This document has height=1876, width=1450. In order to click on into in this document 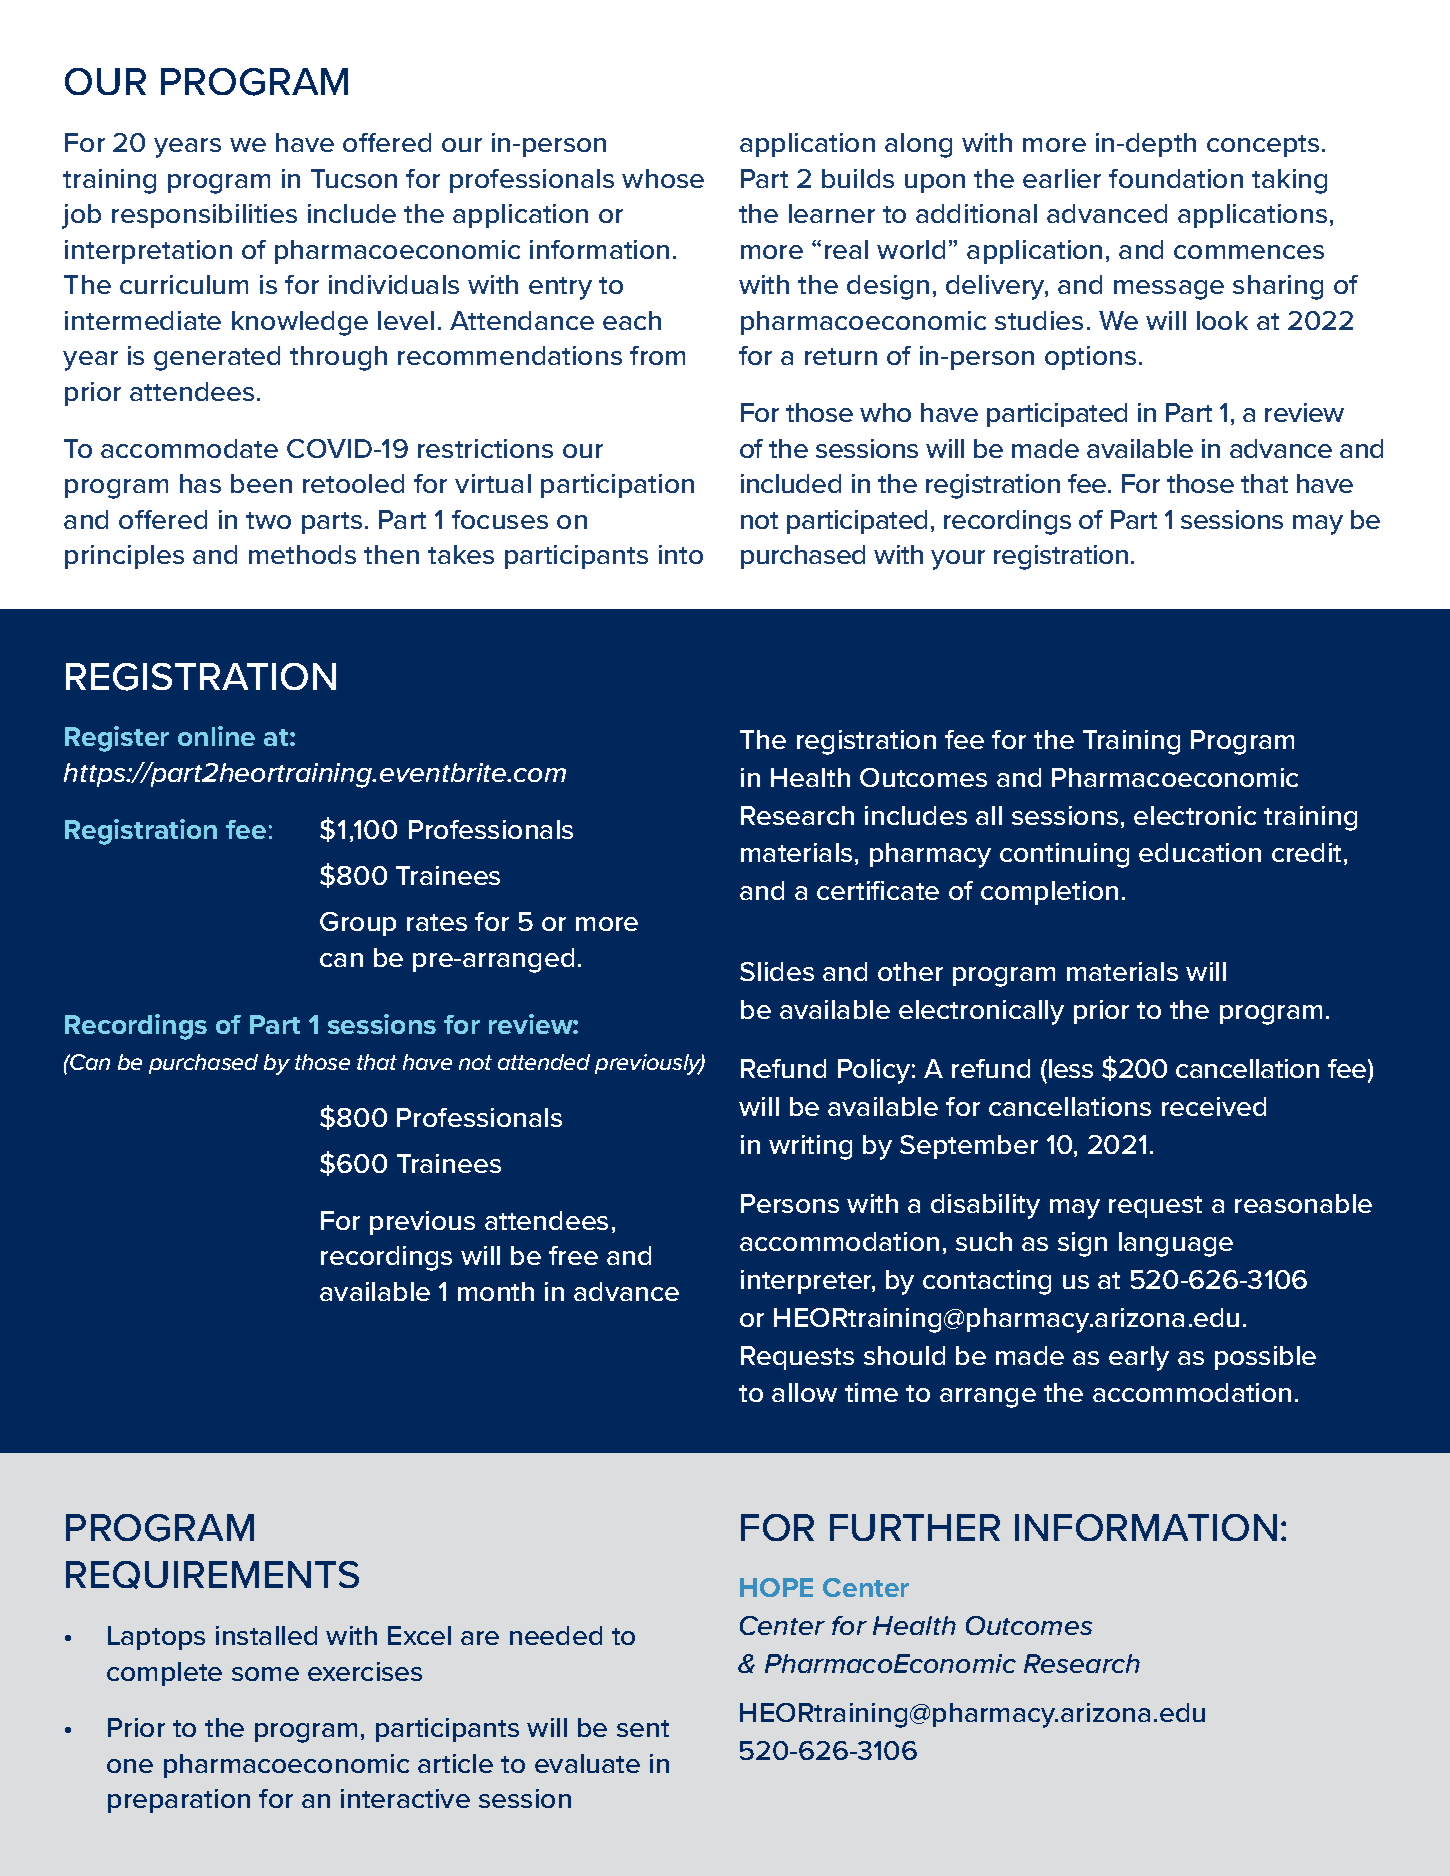, I will do `click(681, 554)`.
